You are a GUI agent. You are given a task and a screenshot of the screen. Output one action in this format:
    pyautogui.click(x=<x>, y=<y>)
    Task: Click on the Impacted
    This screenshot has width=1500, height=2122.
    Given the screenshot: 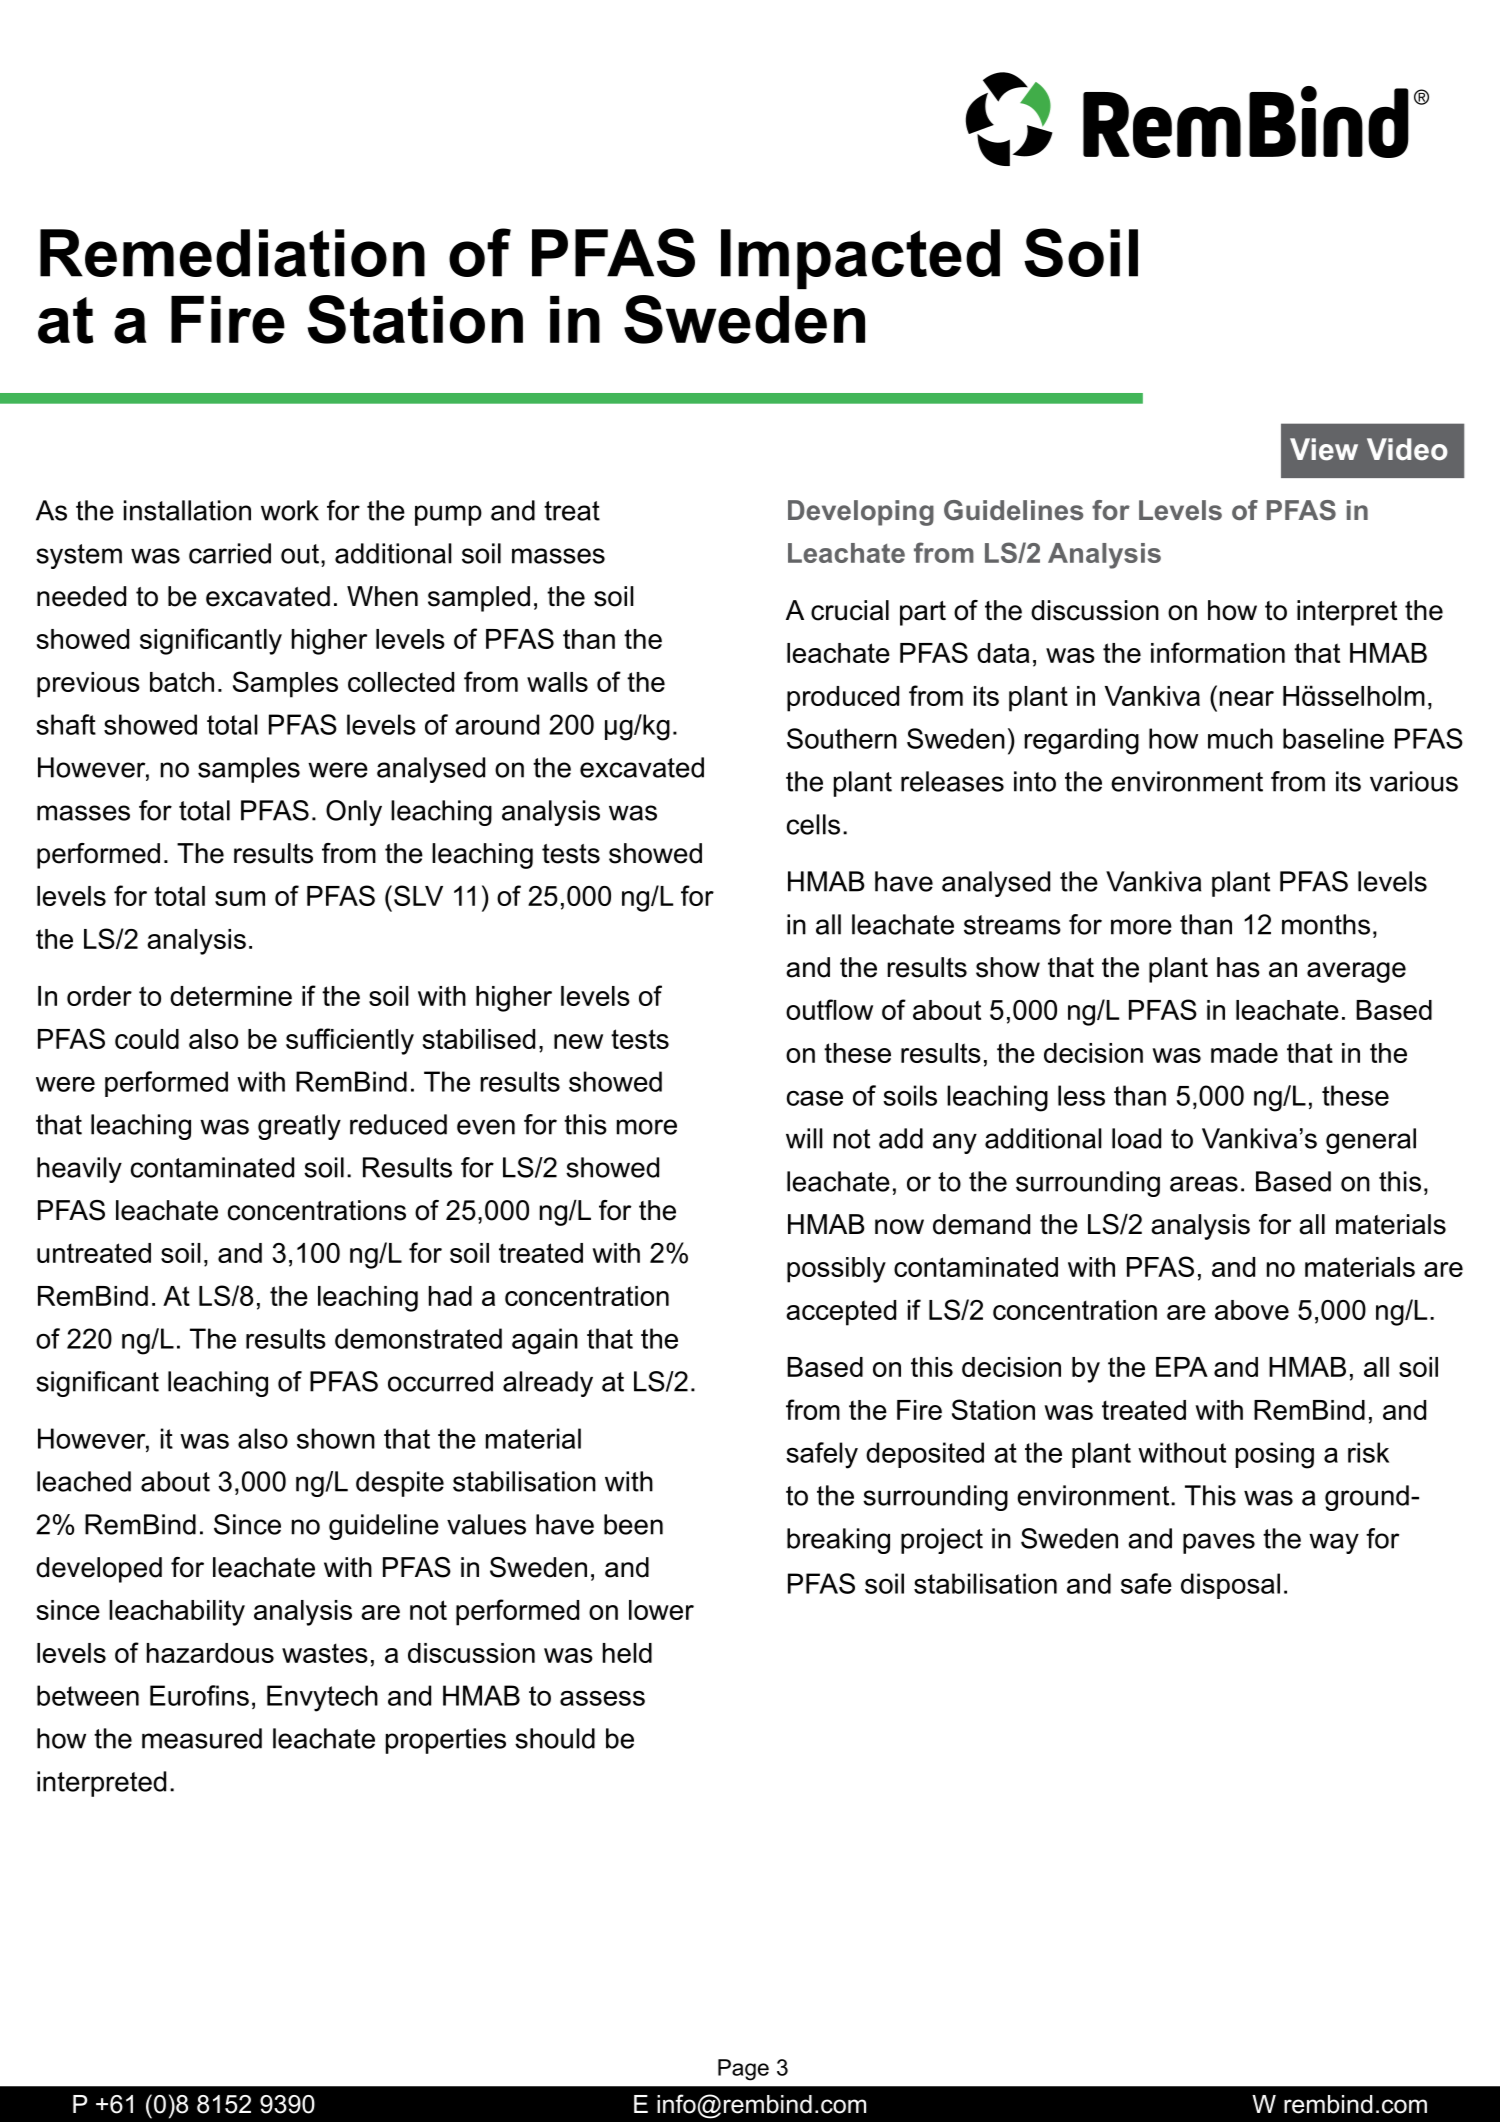 What is the action you would take?
    pyautogui.click(x=860, y=259)
